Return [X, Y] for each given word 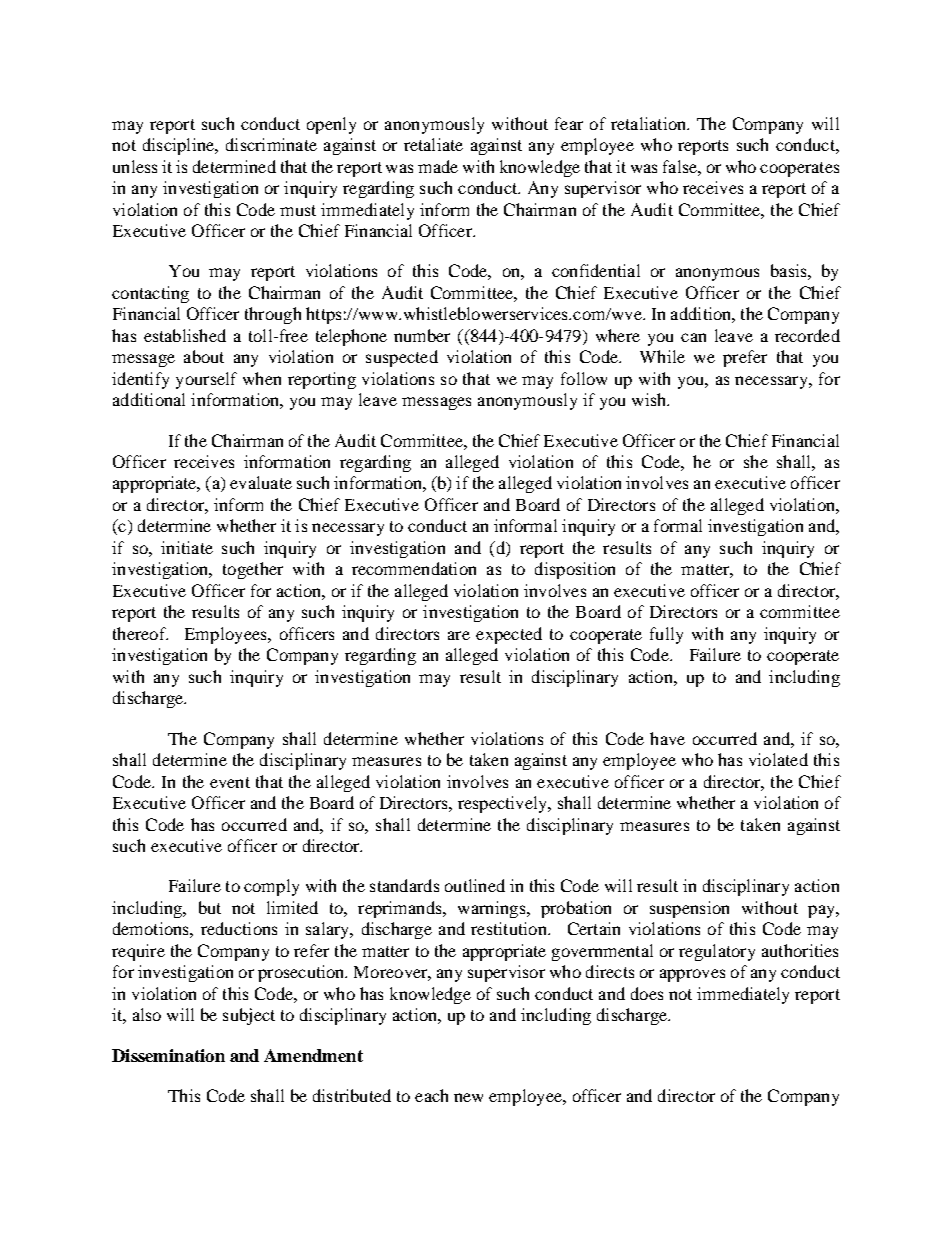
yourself [206, 380]
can [693, 337]
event [230, 782]
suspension [689, 909]
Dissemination [168, 1055]
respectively [504, 804]
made [438, 166]
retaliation [650, 123]
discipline [179, 146]
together [253, 570]
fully [666, 635]
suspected [402, 358]
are [459, 635]
